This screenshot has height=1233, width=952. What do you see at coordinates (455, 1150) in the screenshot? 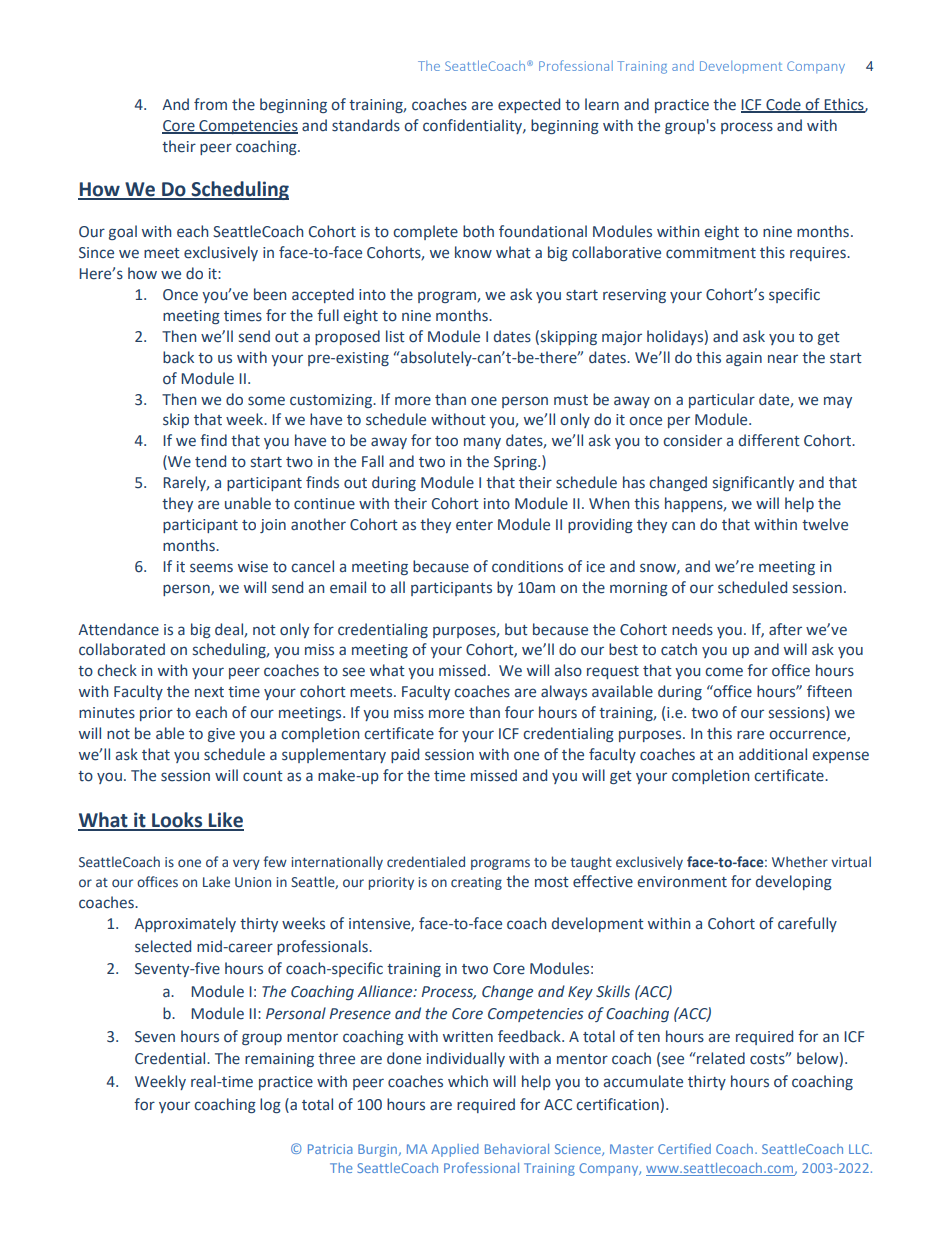
I see `Applied` at bounding box center [455, 1150].
